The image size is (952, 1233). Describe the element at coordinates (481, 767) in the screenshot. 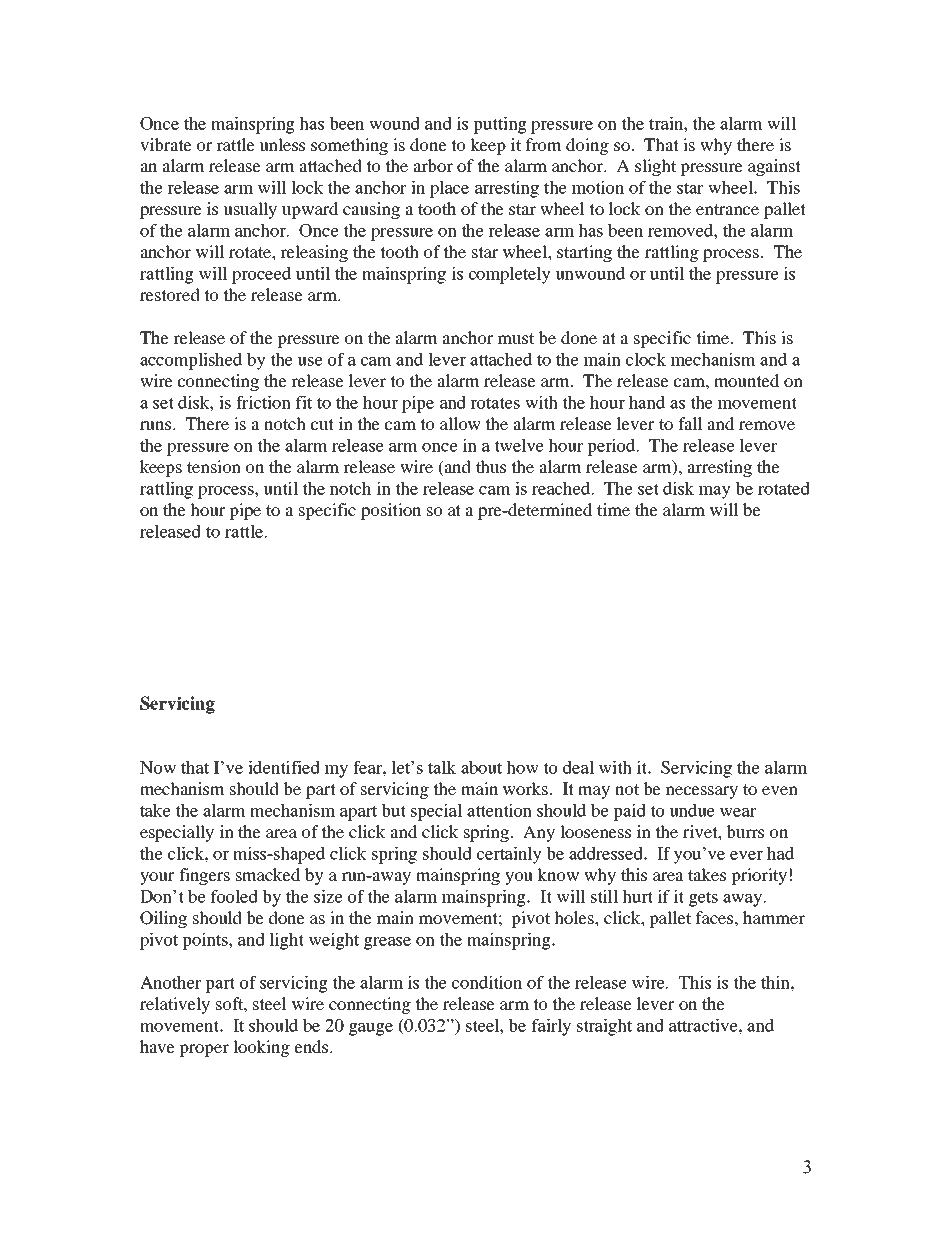

I see `about` at that location.
